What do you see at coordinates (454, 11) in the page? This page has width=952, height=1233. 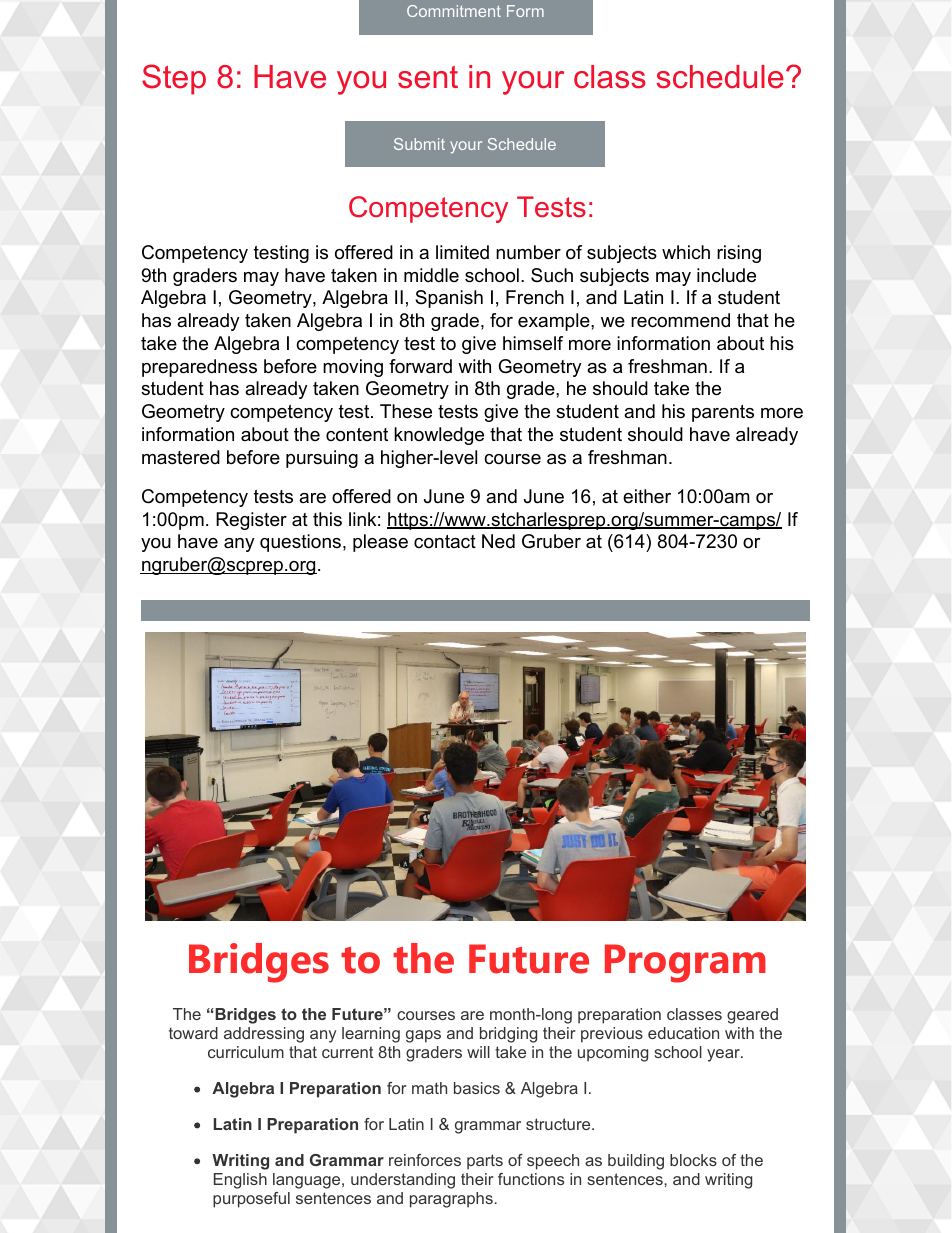 I see `Commitment` at bounding box center [454, 11].
